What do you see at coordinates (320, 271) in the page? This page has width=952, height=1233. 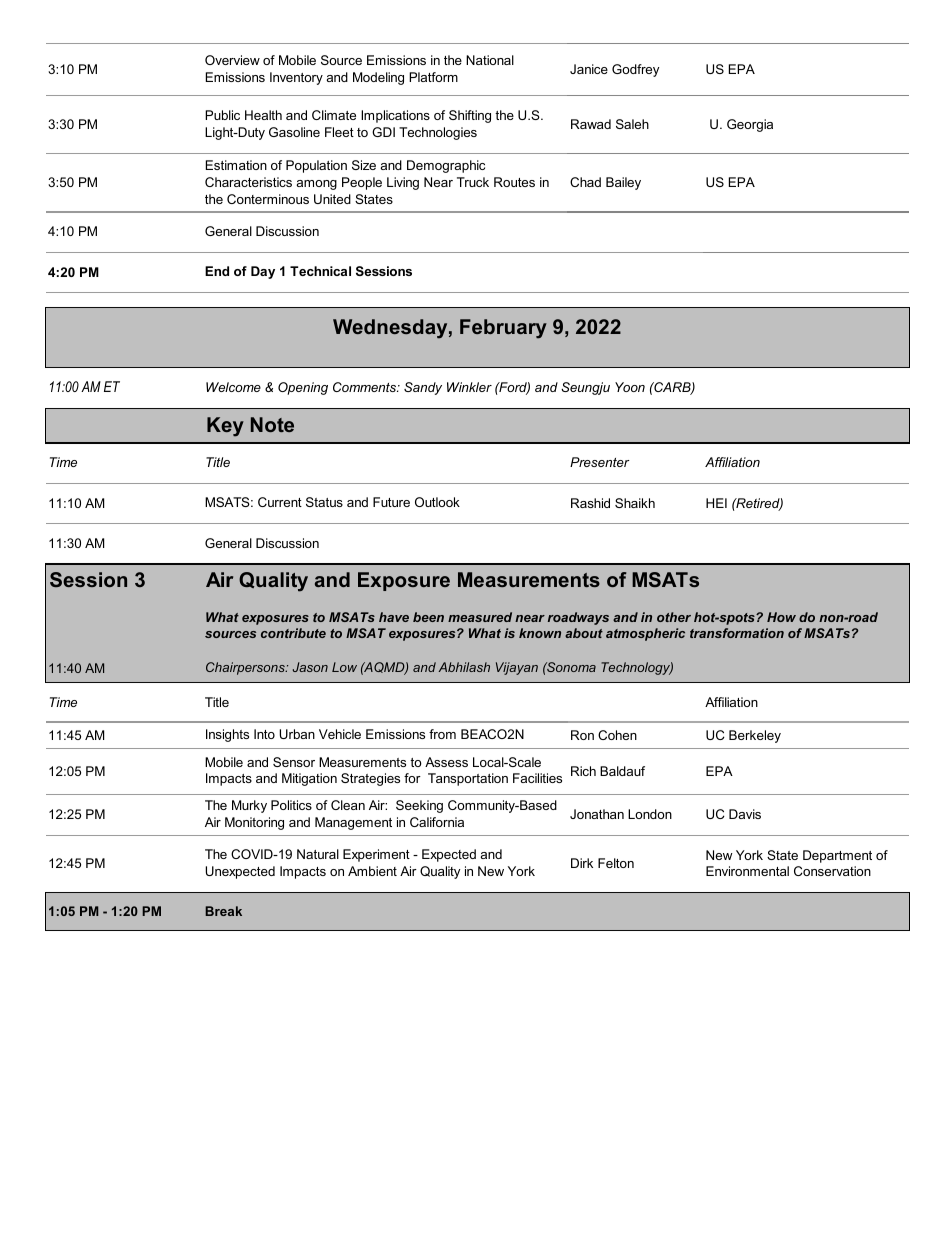 I see `Technical` at bounding box center [320, 271].
